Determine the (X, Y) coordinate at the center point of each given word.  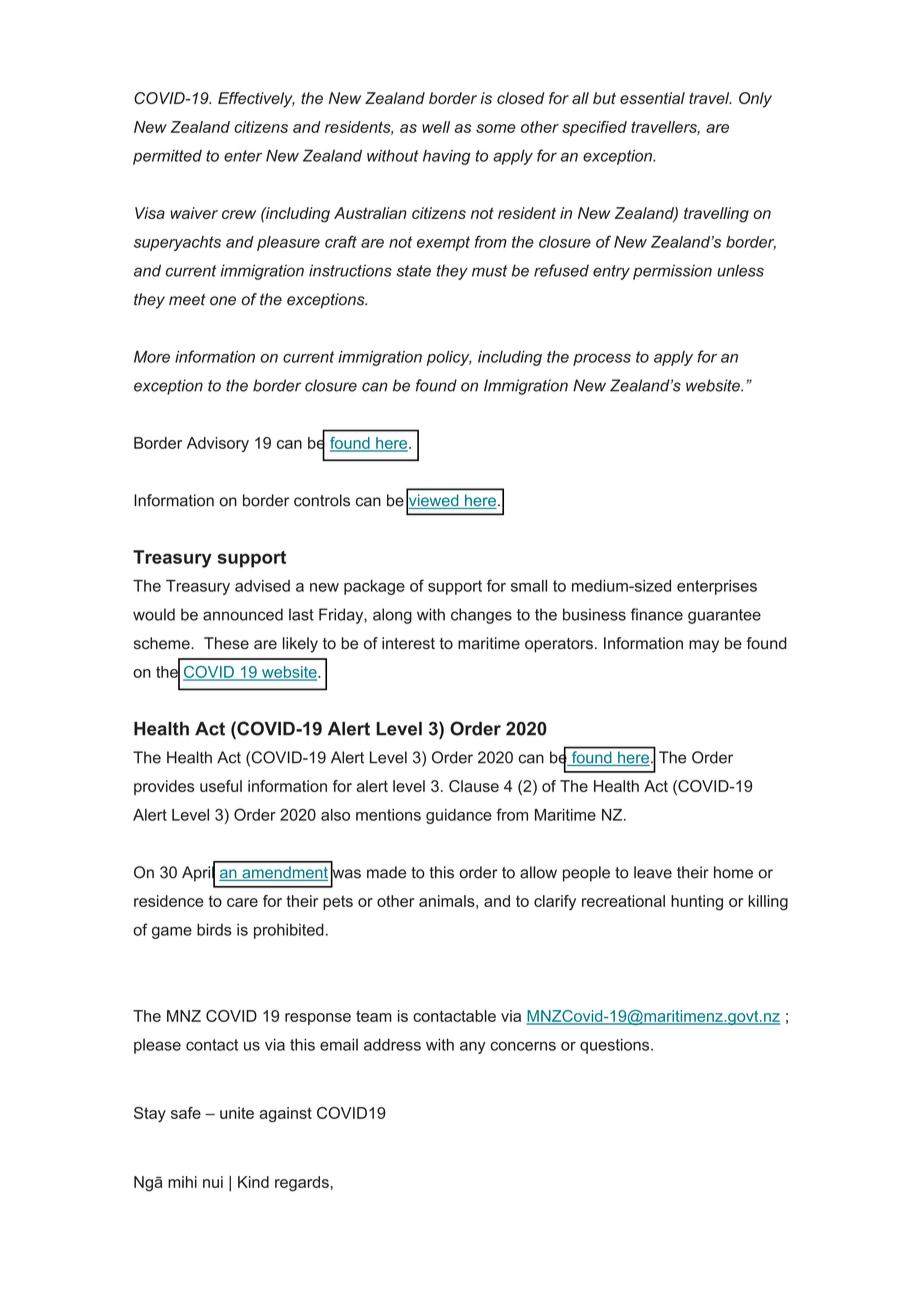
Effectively (256, 100)
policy (449, 358)
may (704, 646)
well (436, 127)
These (226, 643)
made (386, 872)
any (473, 1047)
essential (652, 98)
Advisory (218, 444)
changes (481, 616)
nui (213, 1182)
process (602, 360)
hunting (697, 903)
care (242, 902)
